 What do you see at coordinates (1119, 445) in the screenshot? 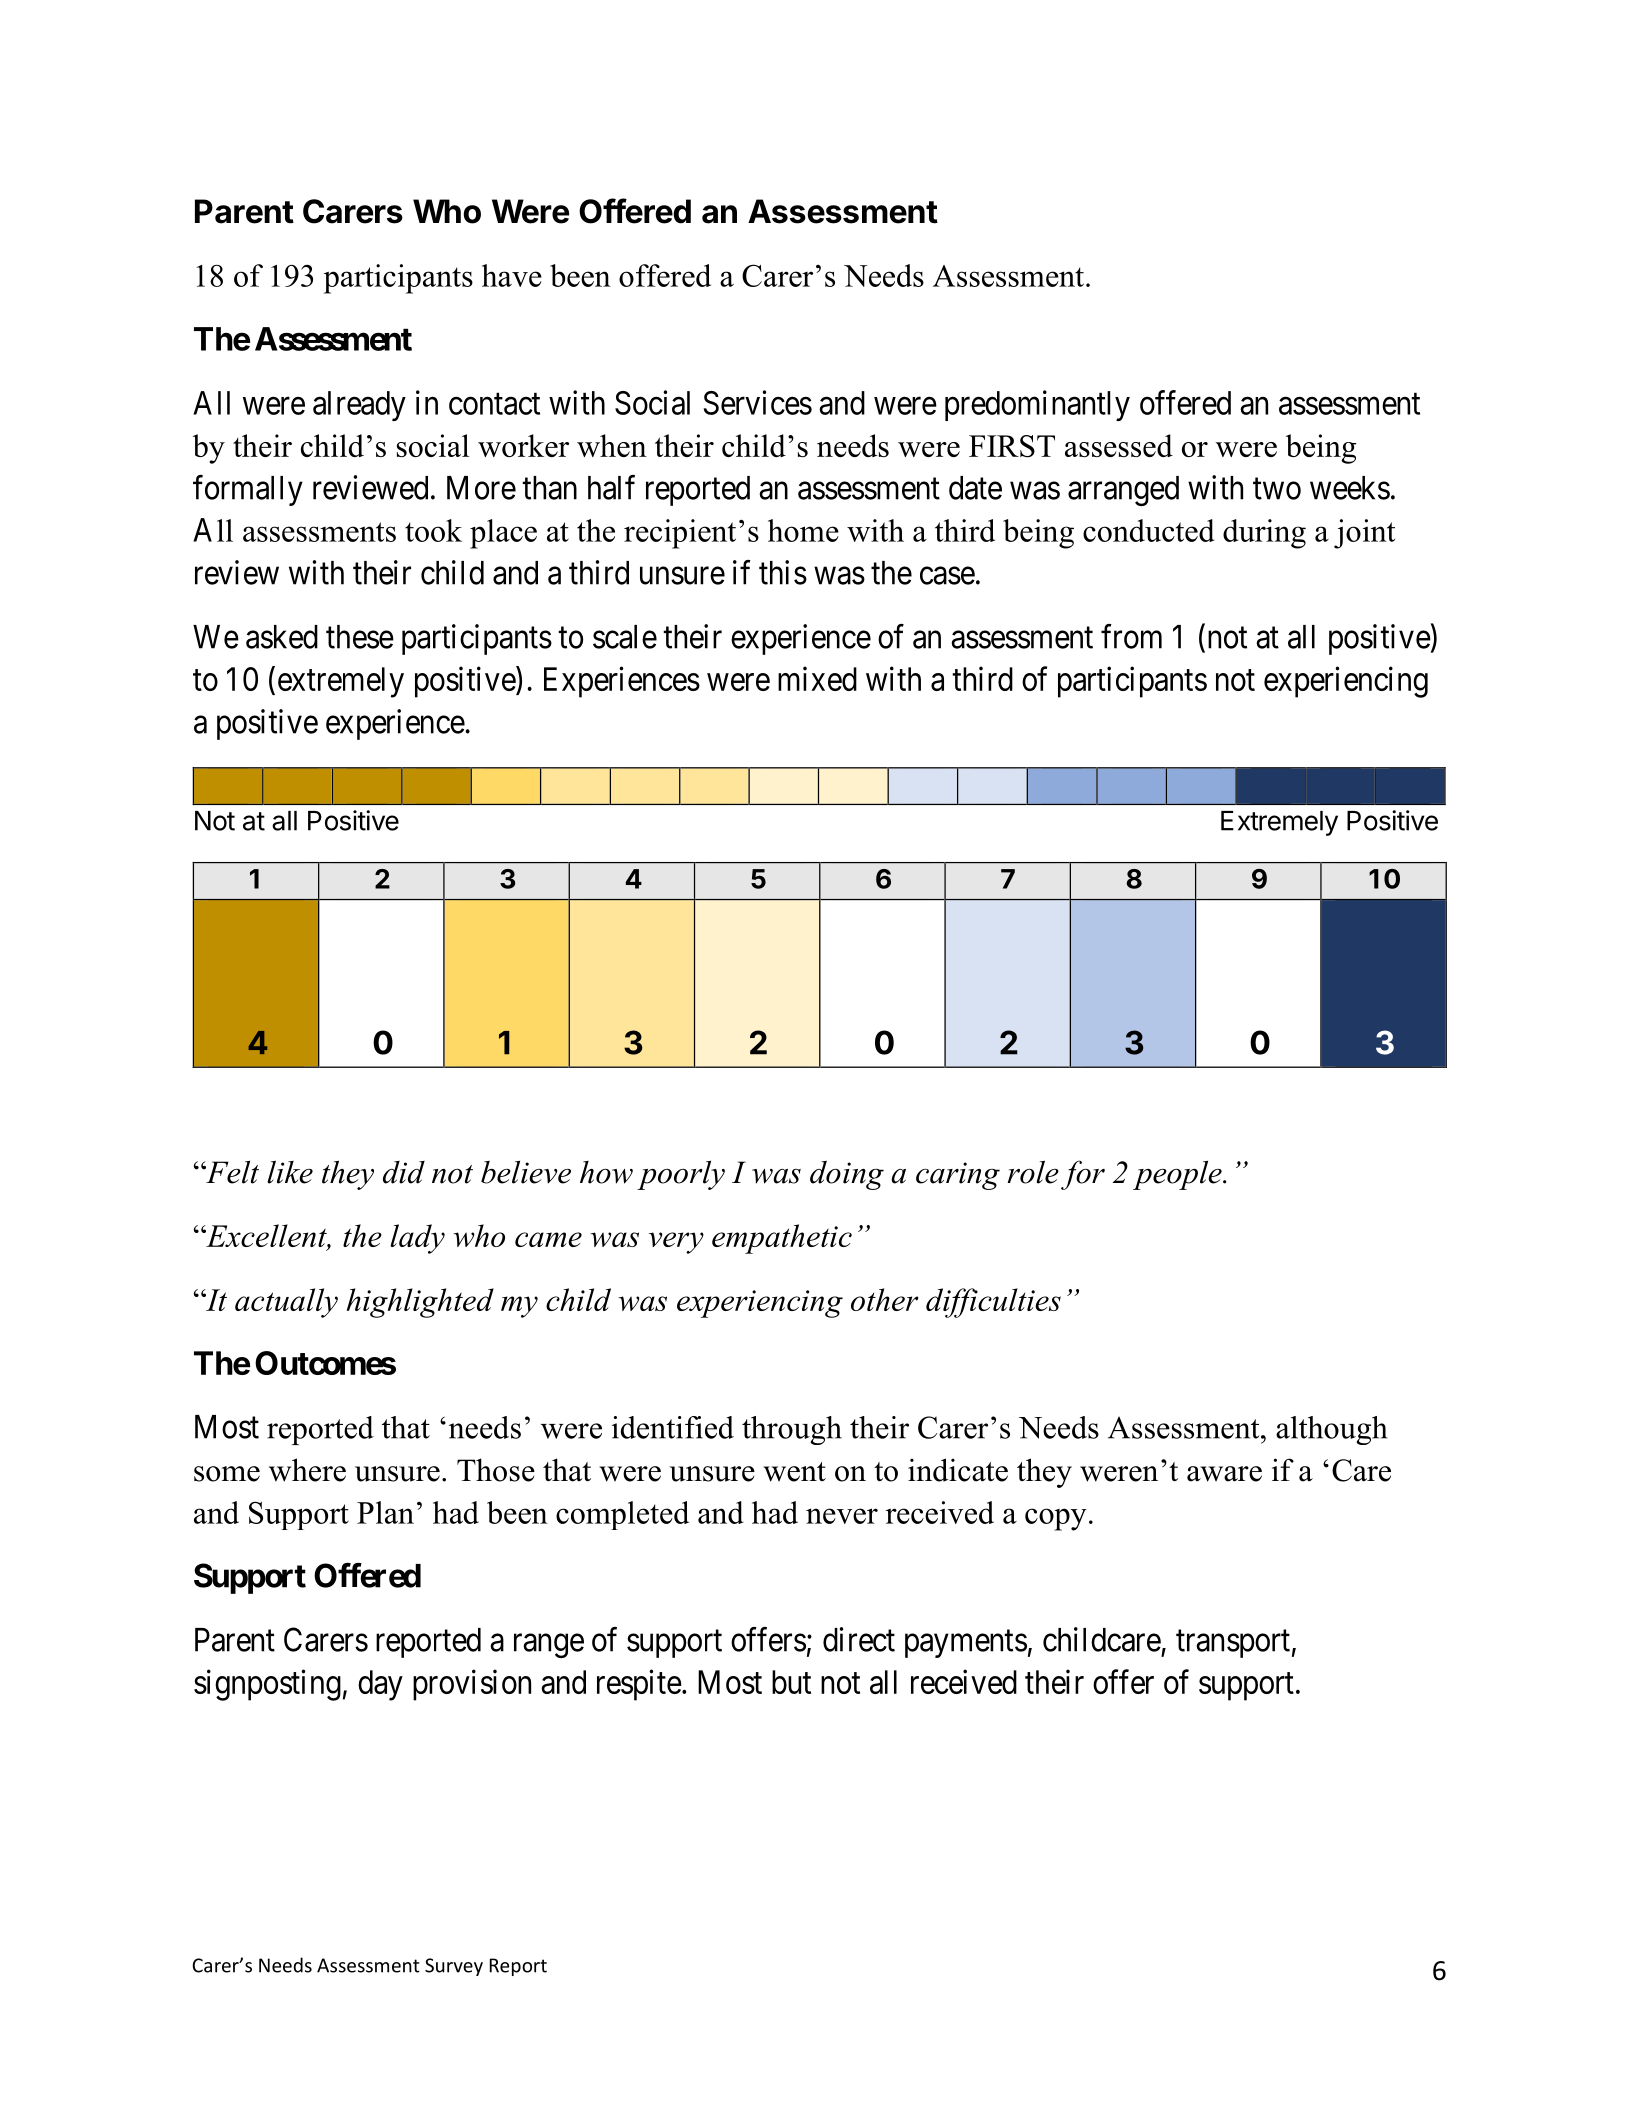
I see `assessed` at bounding box center [1119, 445].
